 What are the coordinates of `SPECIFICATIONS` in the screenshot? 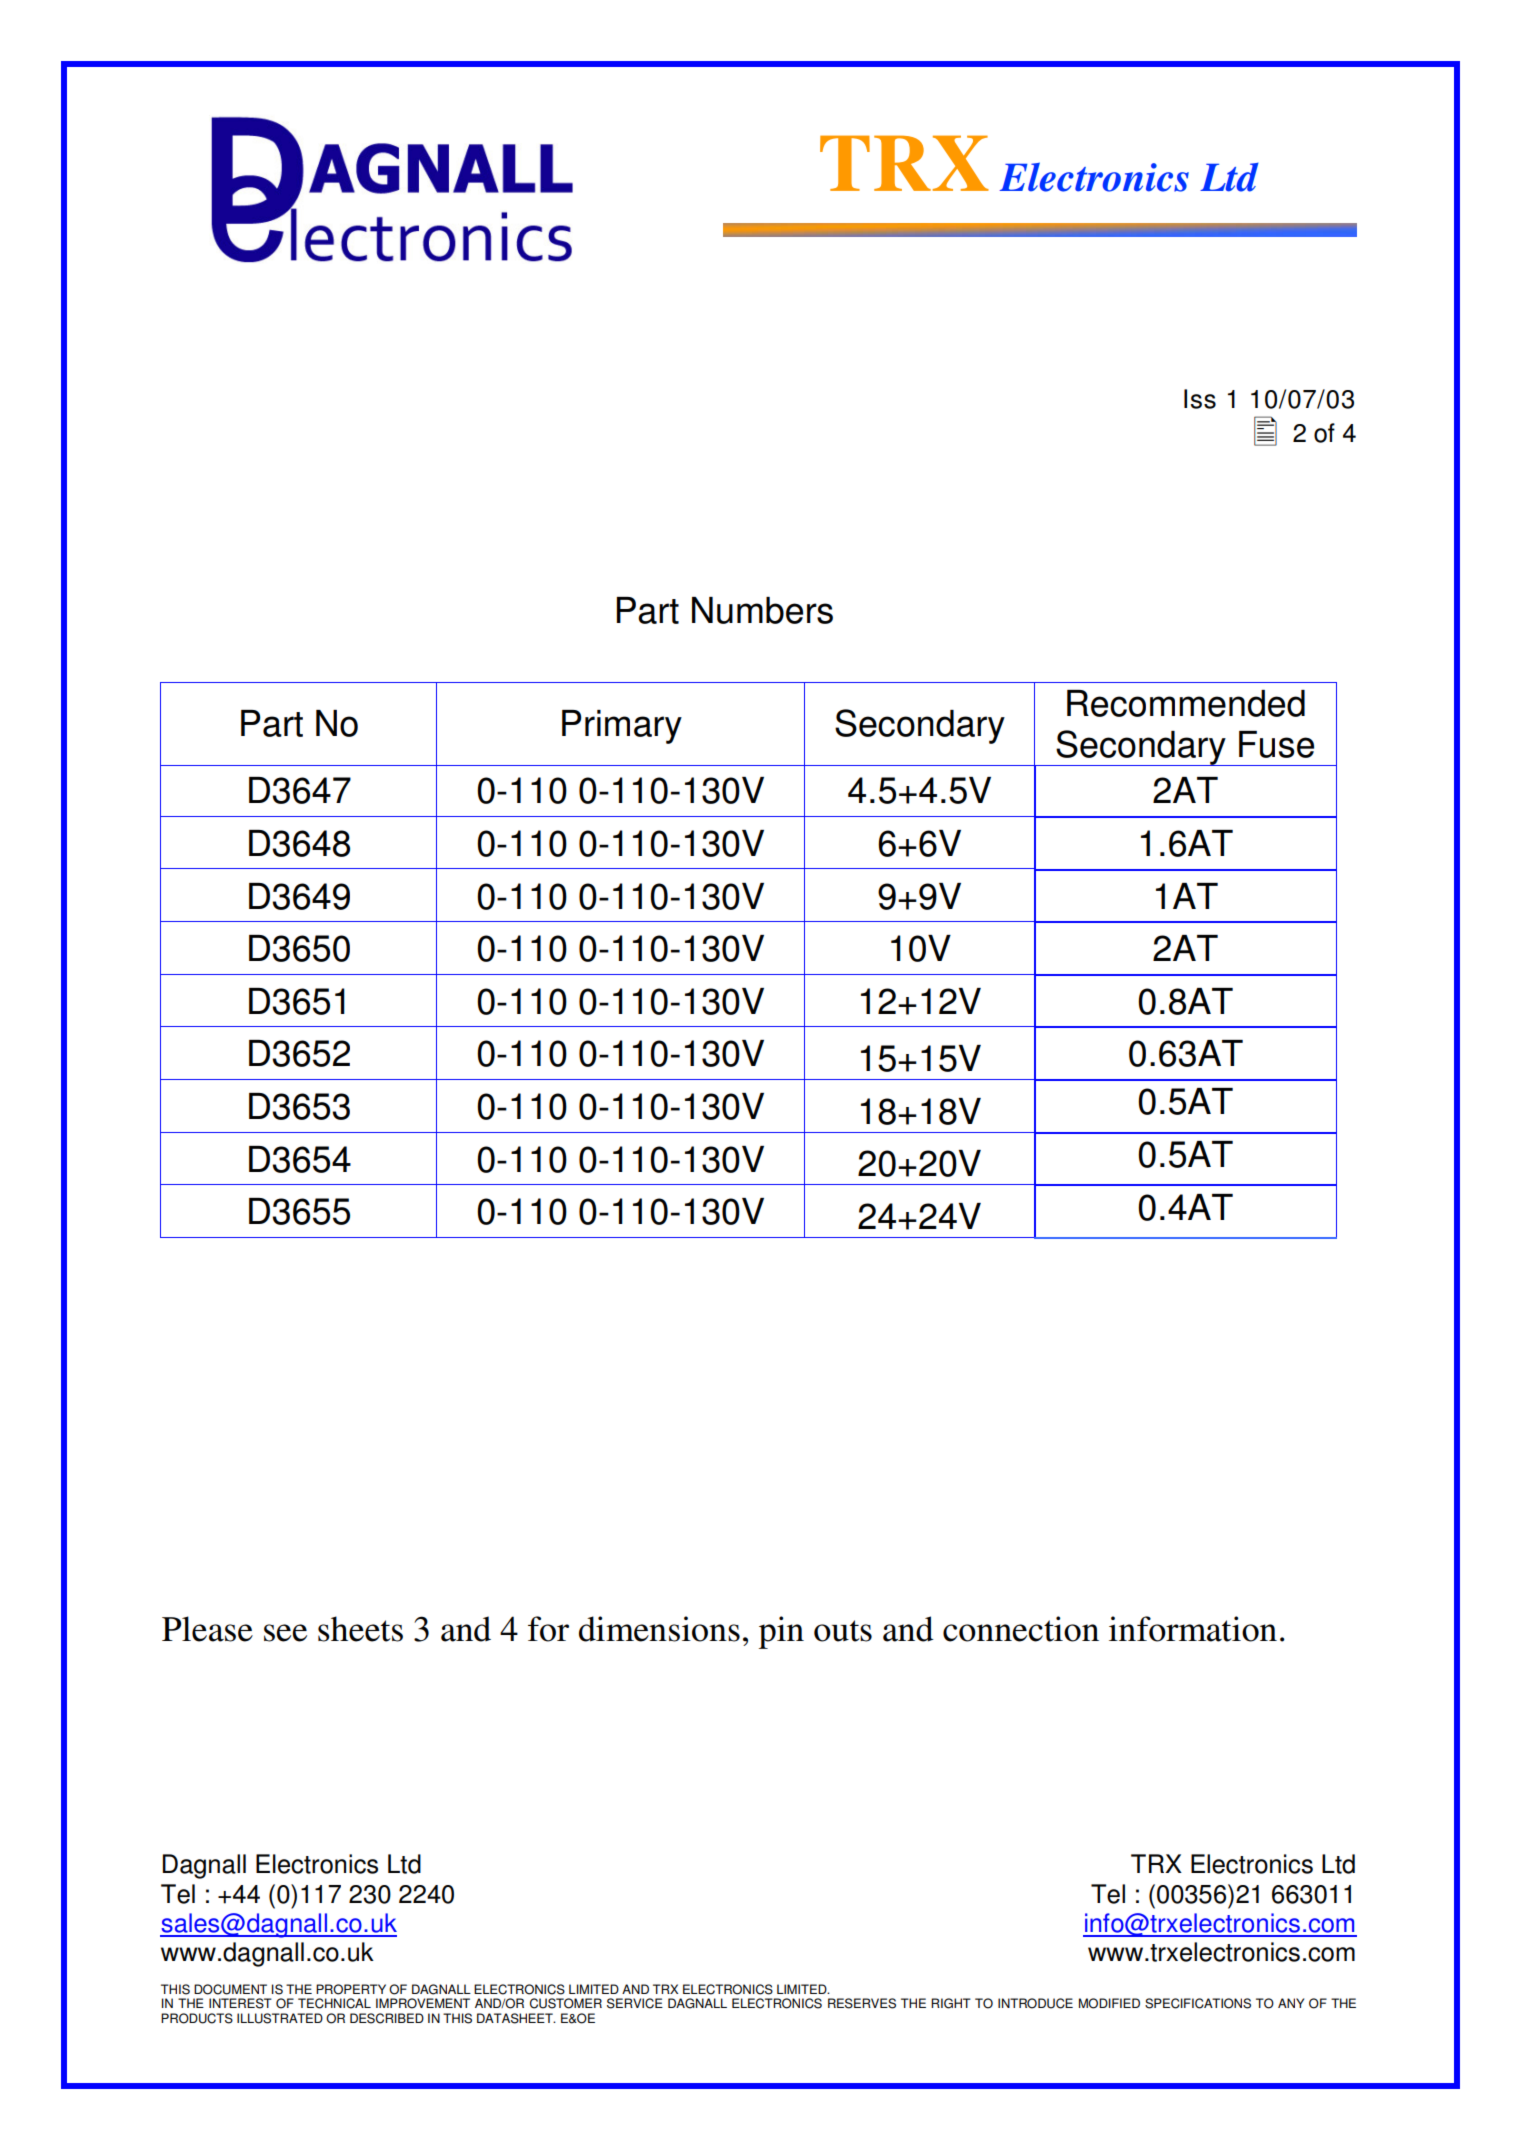 It's located at (1198, 2003).
